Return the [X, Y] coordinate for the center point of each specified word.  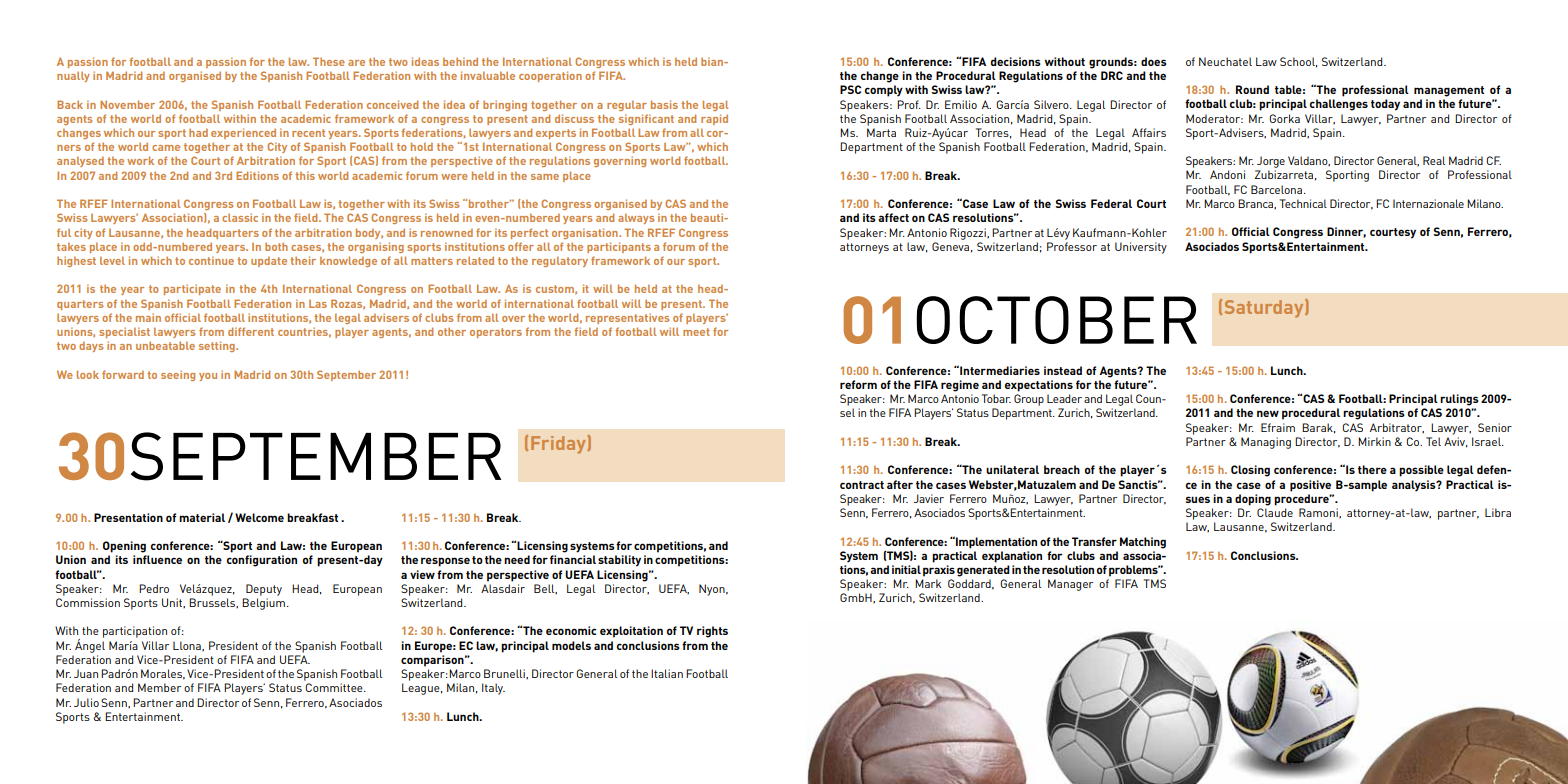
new [1268, 413]
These [329, 61]
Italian [667, 673]
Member [159, 687]
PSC [850, 89]
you [208, 377]
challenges [1339, 105]
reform [858, 384]
